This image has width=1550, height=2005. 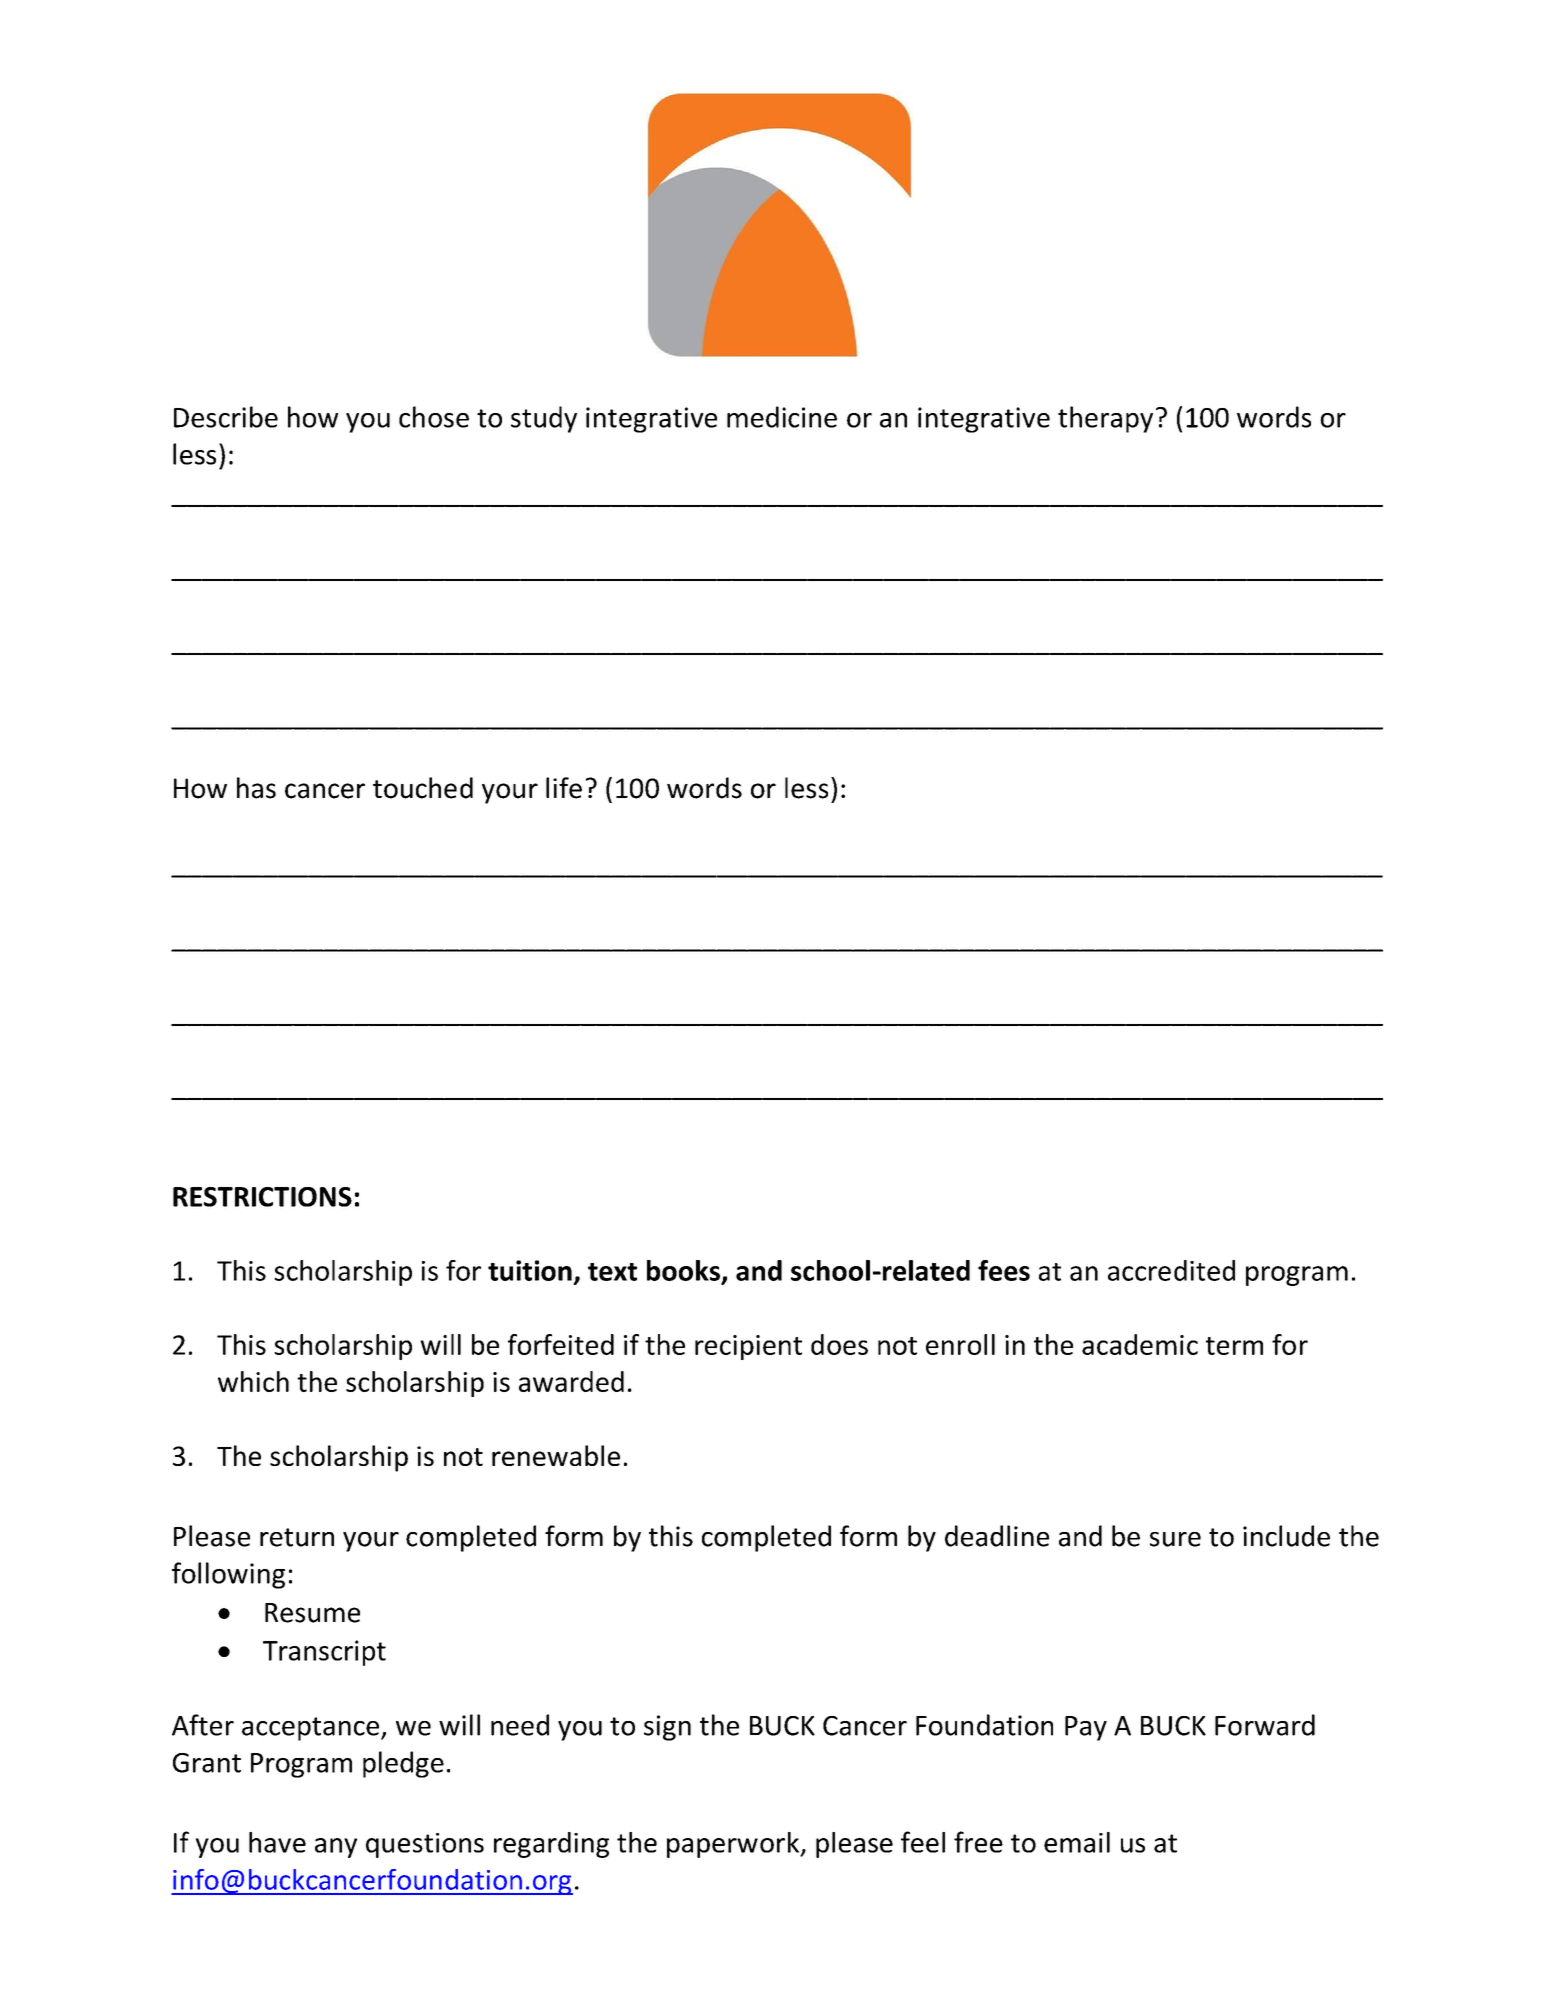 What do you see at coordinates (253, 1381) in the image?
I see `which` at bounding box center [253, 1381].
